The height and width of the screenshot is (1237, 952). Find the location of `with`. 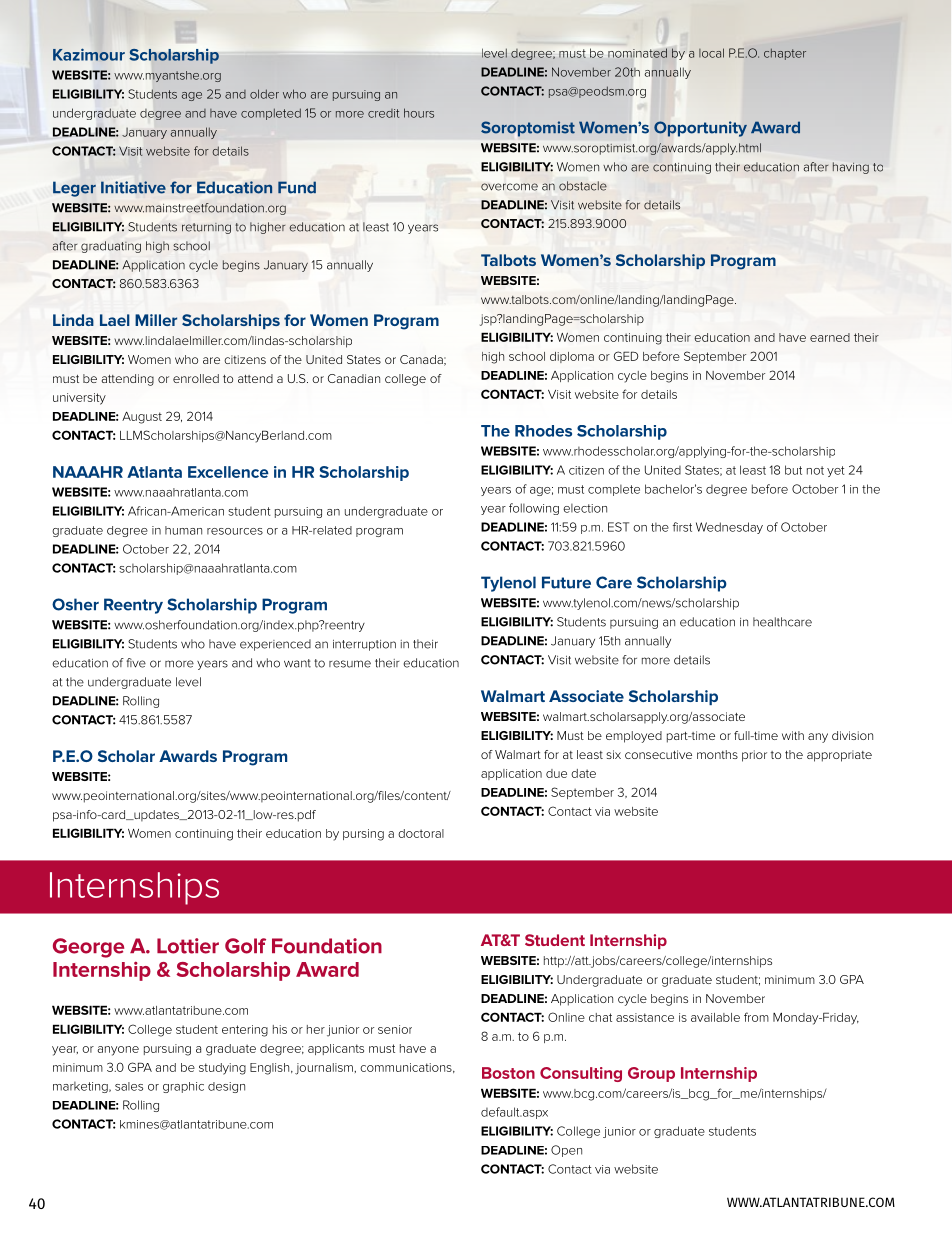

with is located at coordinates (793, 735).
